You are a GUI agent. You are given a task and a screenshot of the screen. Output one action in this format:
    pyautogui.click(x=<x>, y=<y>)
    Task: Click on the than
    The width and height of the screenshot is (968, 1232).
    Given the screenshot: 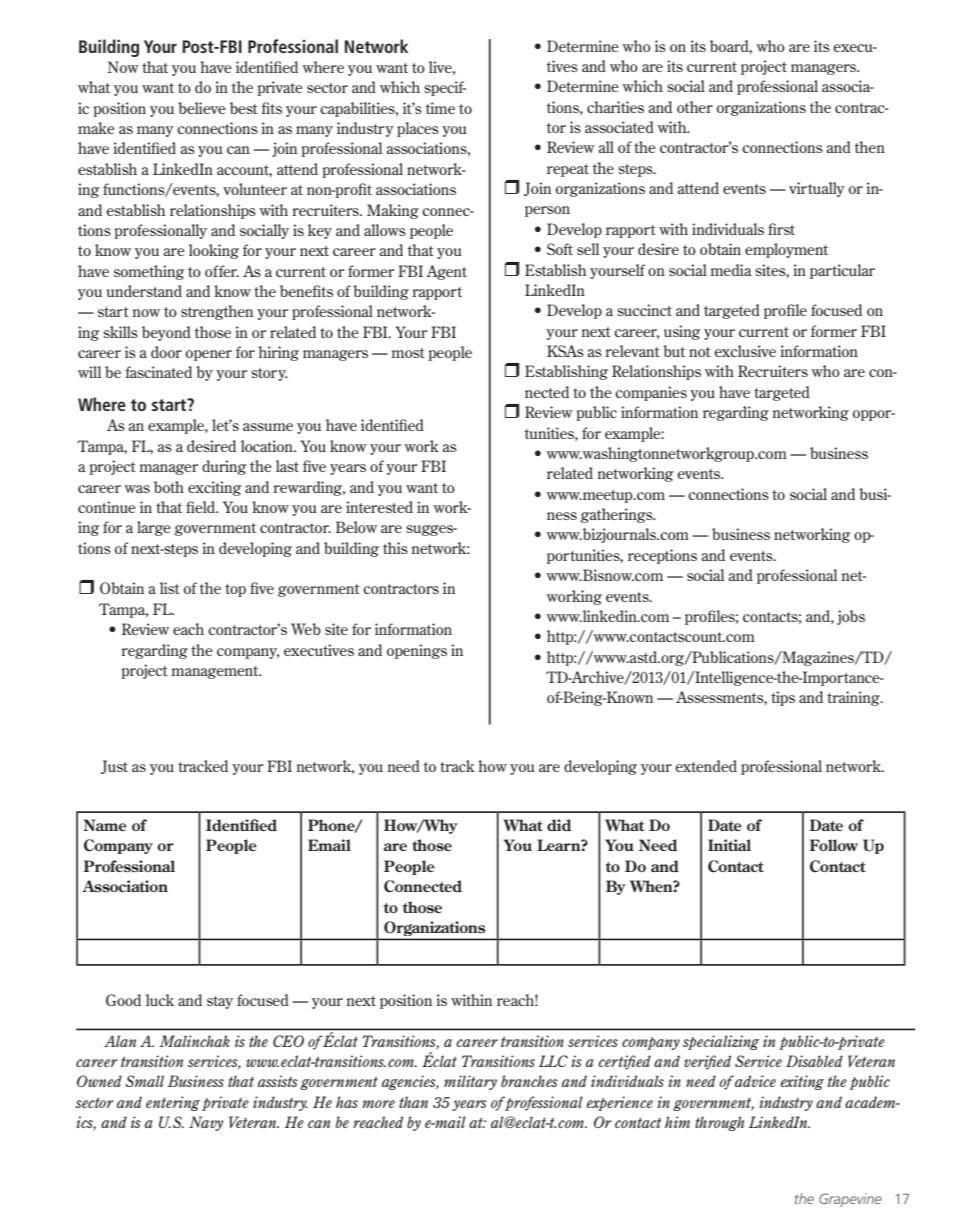 What is the action you would take?
    pyautogui.click(x=413, y=1102)
